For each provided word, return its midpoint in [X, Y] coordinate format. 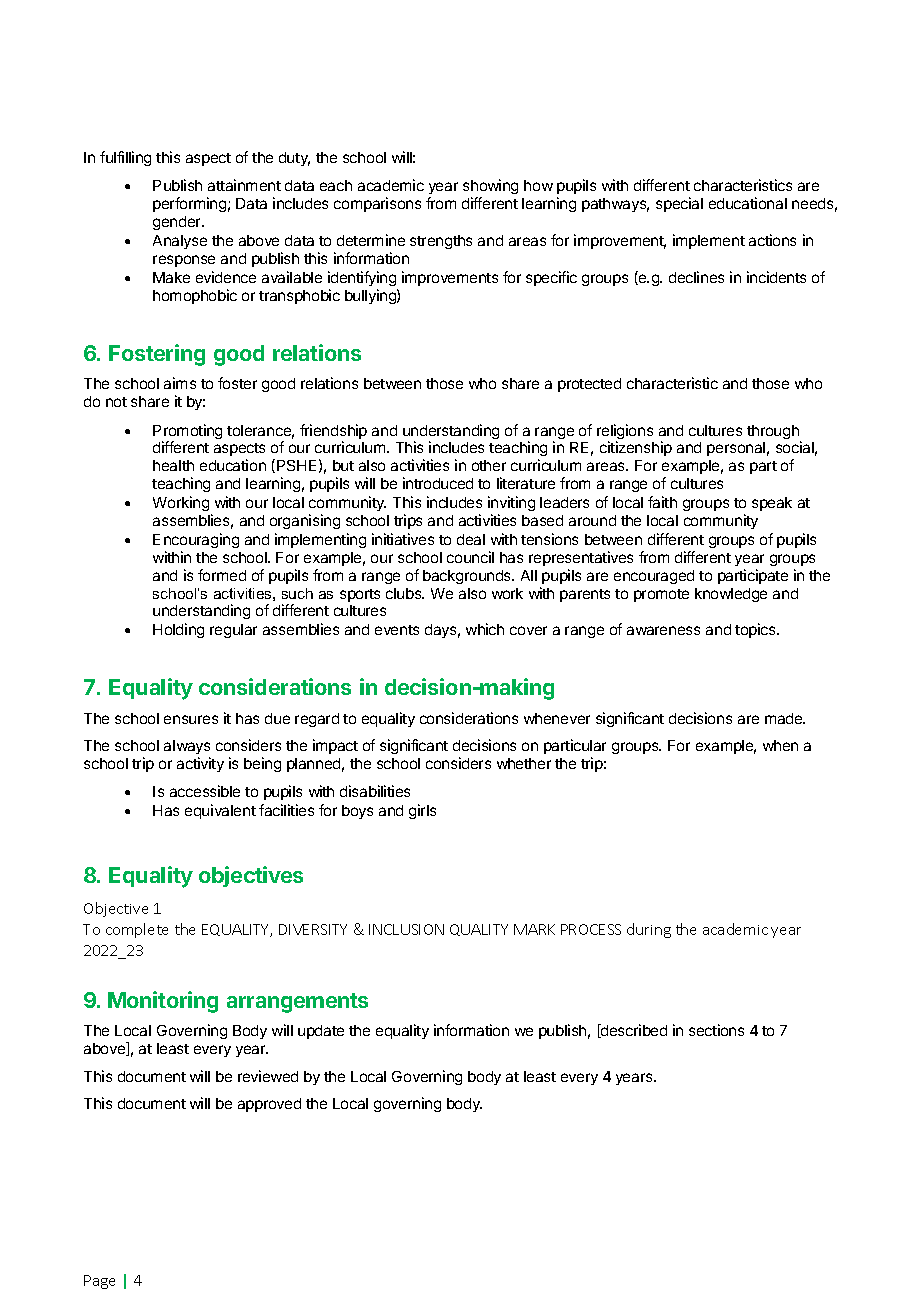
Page [99, 1282]
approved [269, 1105]
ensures [191, 719]
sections [716, 1030]
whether [524, 763]
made [785, 718]
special [679, 204]
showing [490, 186]
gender [178, 223]
